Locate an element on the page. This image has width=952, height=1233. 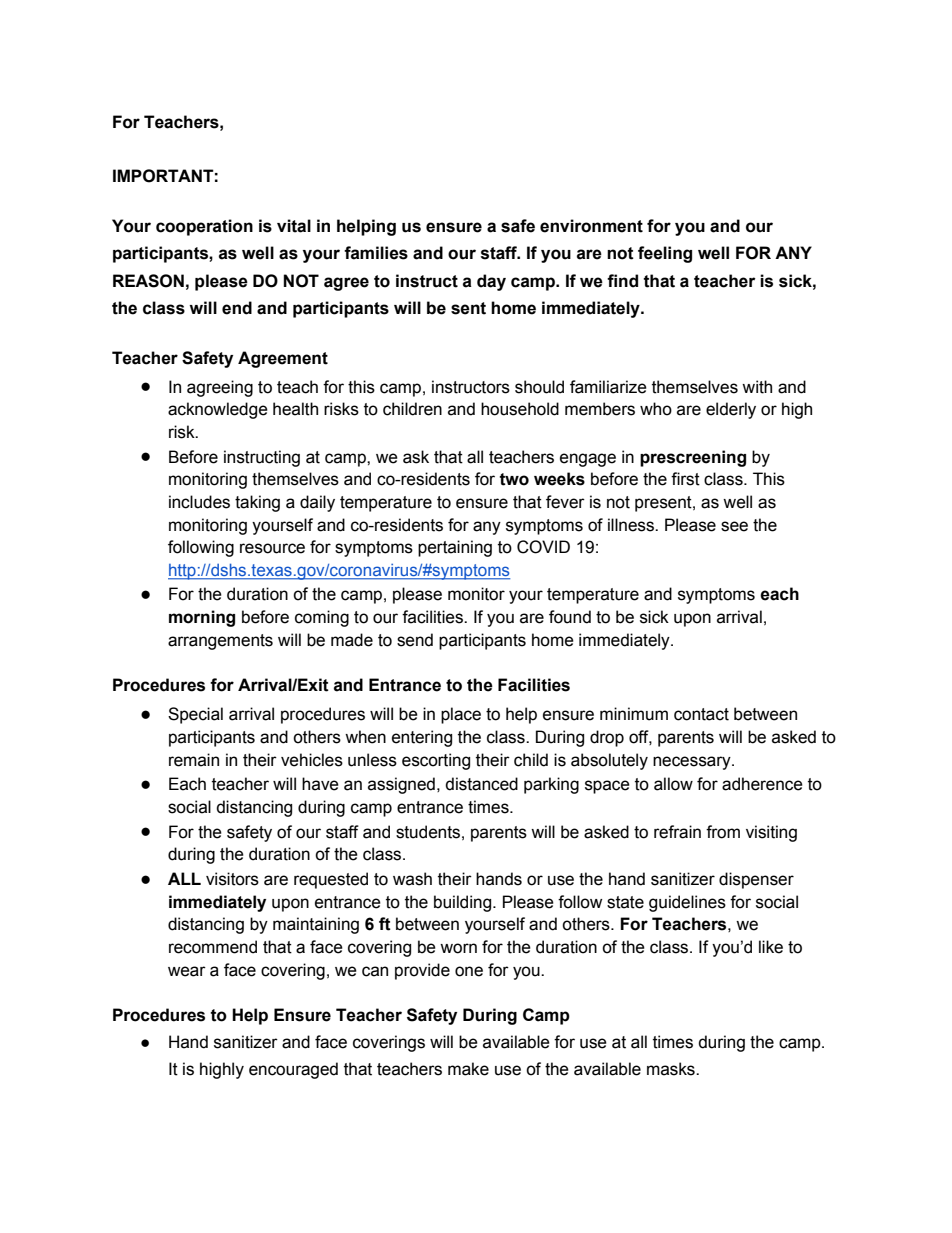
make is located at coordinates (468, 1069).
